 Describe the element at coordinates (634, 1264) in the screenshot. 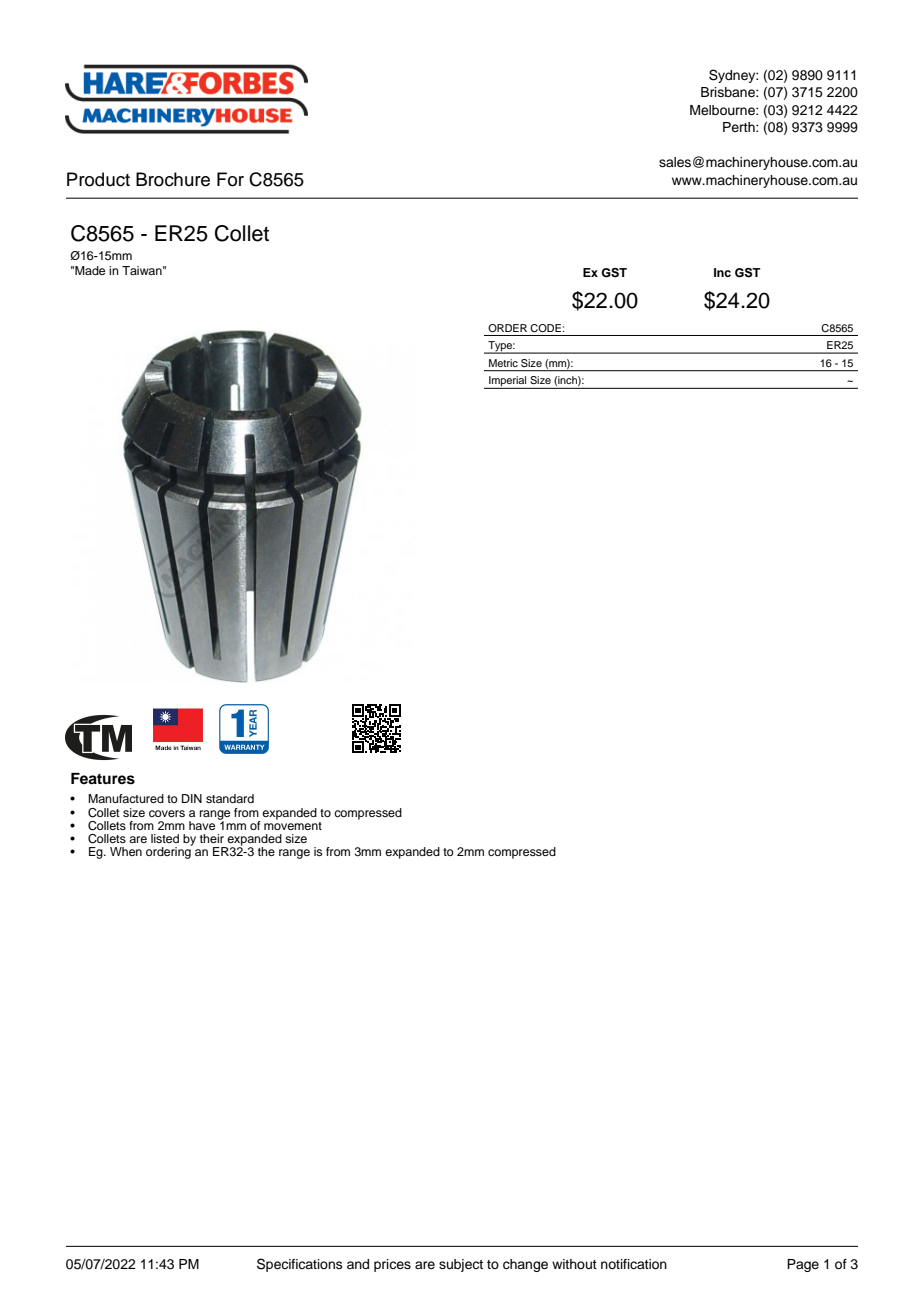

I see `notification` at that location.
